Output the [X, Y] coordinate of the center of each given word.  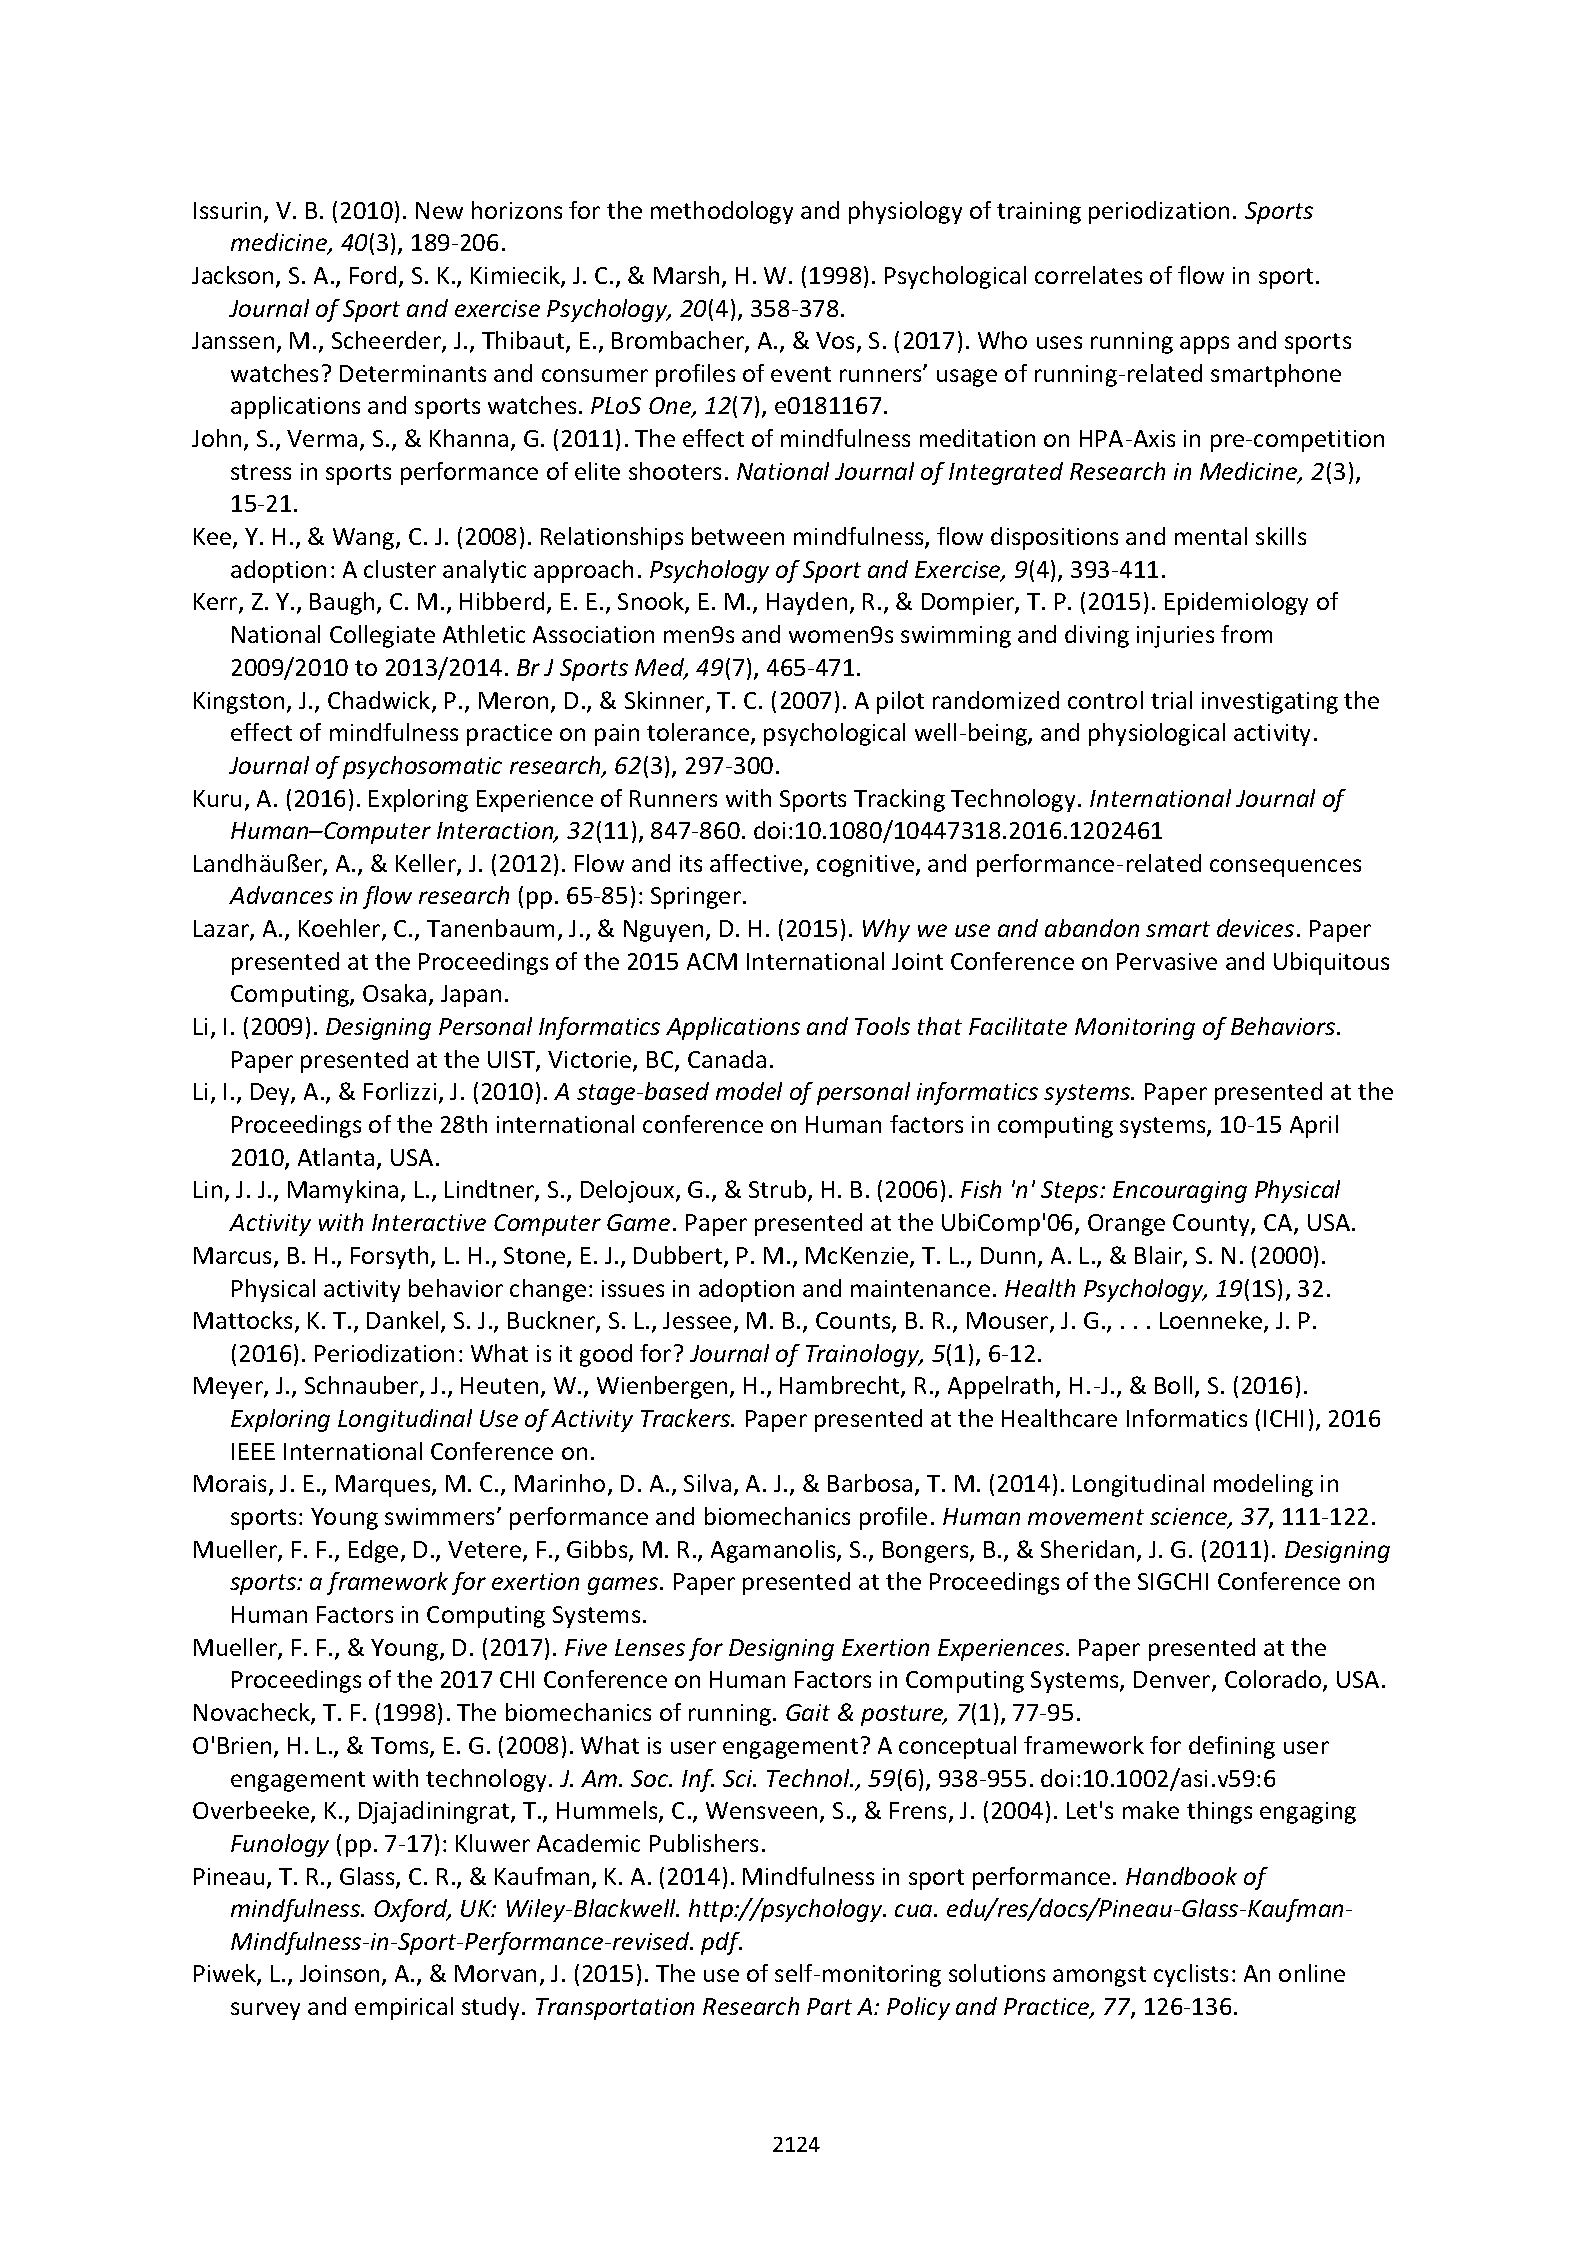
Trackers [687, 1418]
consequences [1285, 868]
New [439, 210]
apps [1204, 345]
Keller [427, 864]
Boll [1173, 1385]
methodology [722, 212]
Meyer [229, 1388]
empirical [404, 2008]
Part [829, 2006]
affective [757, 864]
